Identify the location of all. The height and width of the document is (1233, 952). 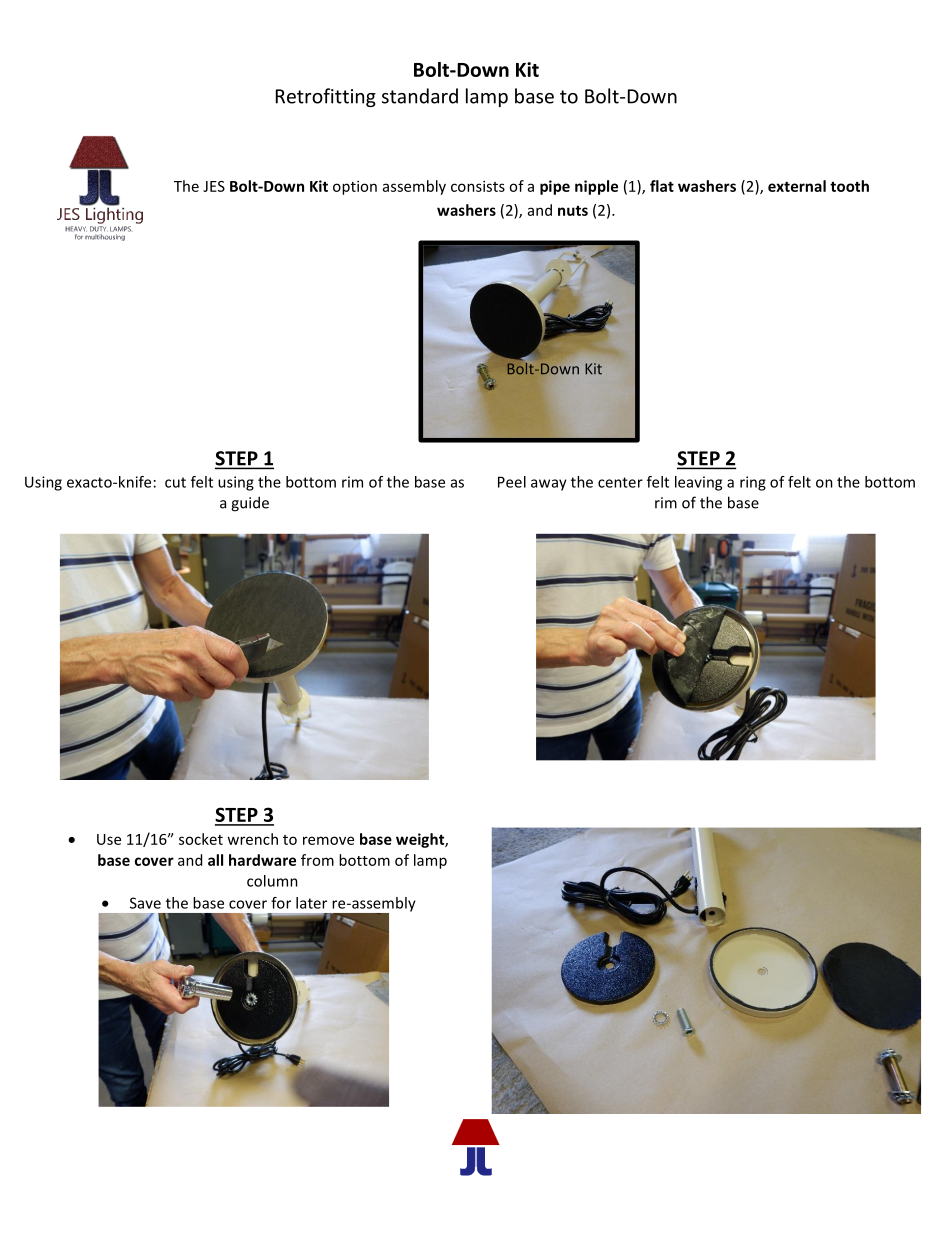
(215, 860).
